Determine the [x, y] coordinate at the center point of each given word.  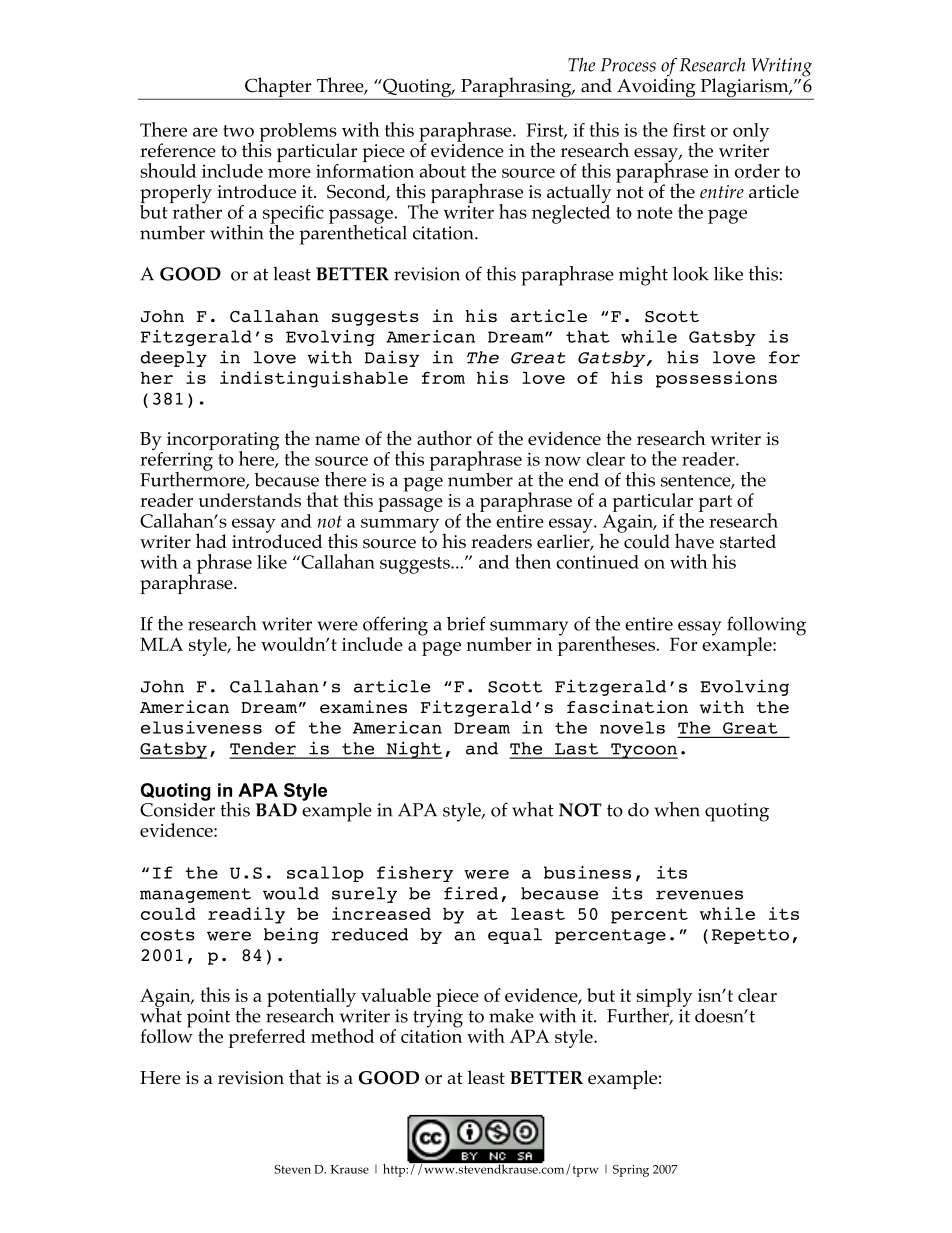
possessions [716, 379]
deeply [174, 359]
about [442, 171]
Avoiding [656, 88]
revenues [699, 895]
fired [471, 893]
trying [438, 1018]
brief [466, 623]
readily [246, 915]
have [694, 540]
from [443, 377]
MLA [161, 644]
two [238, 131]
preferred [267, 1038]
